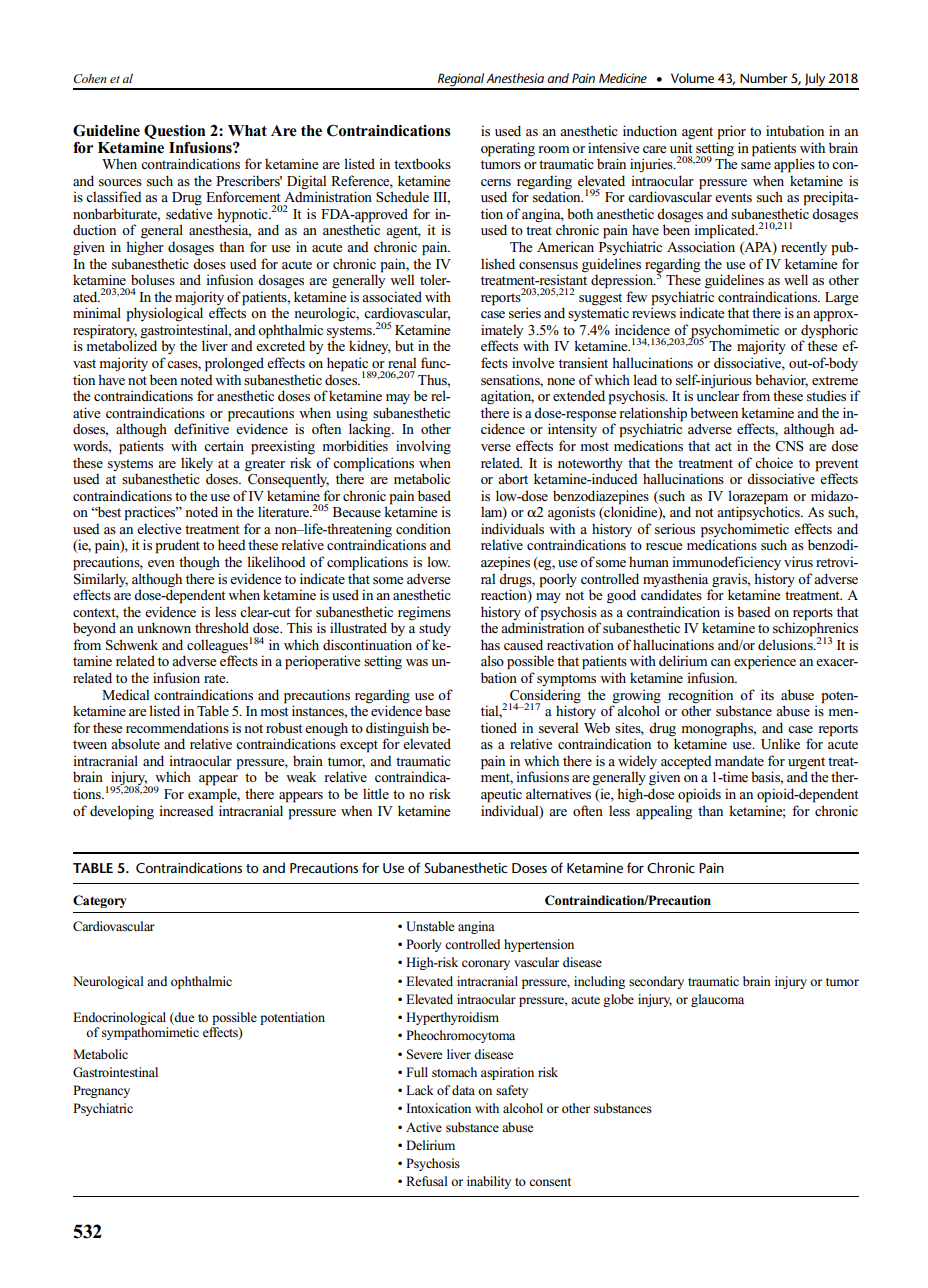 Image resolution: width=928 pixels, height=1288 pixels. Describe the element at coordinates (461, 81) in the screenshot. I see `Regional` at that location.
